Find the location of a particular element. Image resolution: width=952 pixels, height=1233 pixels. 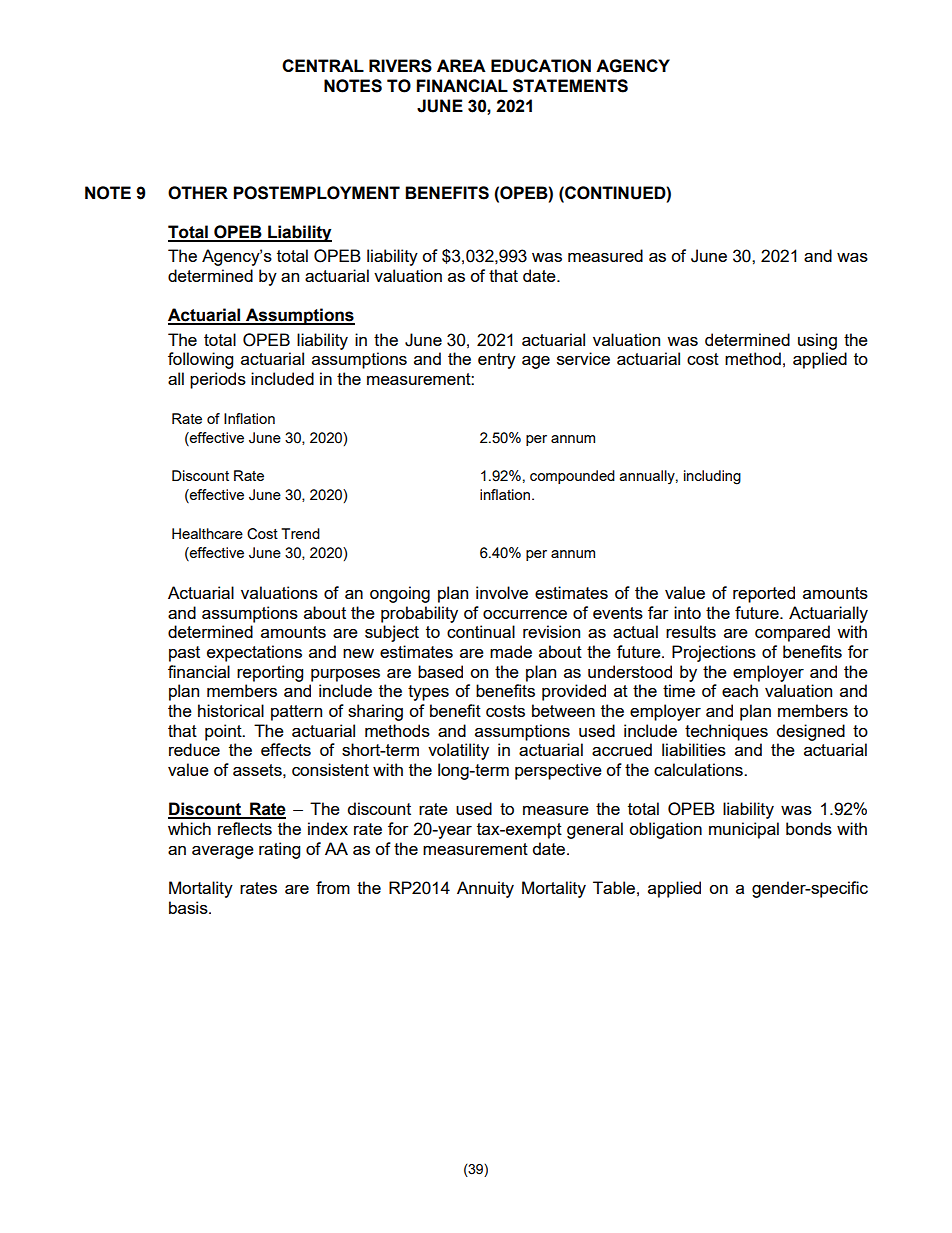

techniques is located at coordinates (726, 732).
